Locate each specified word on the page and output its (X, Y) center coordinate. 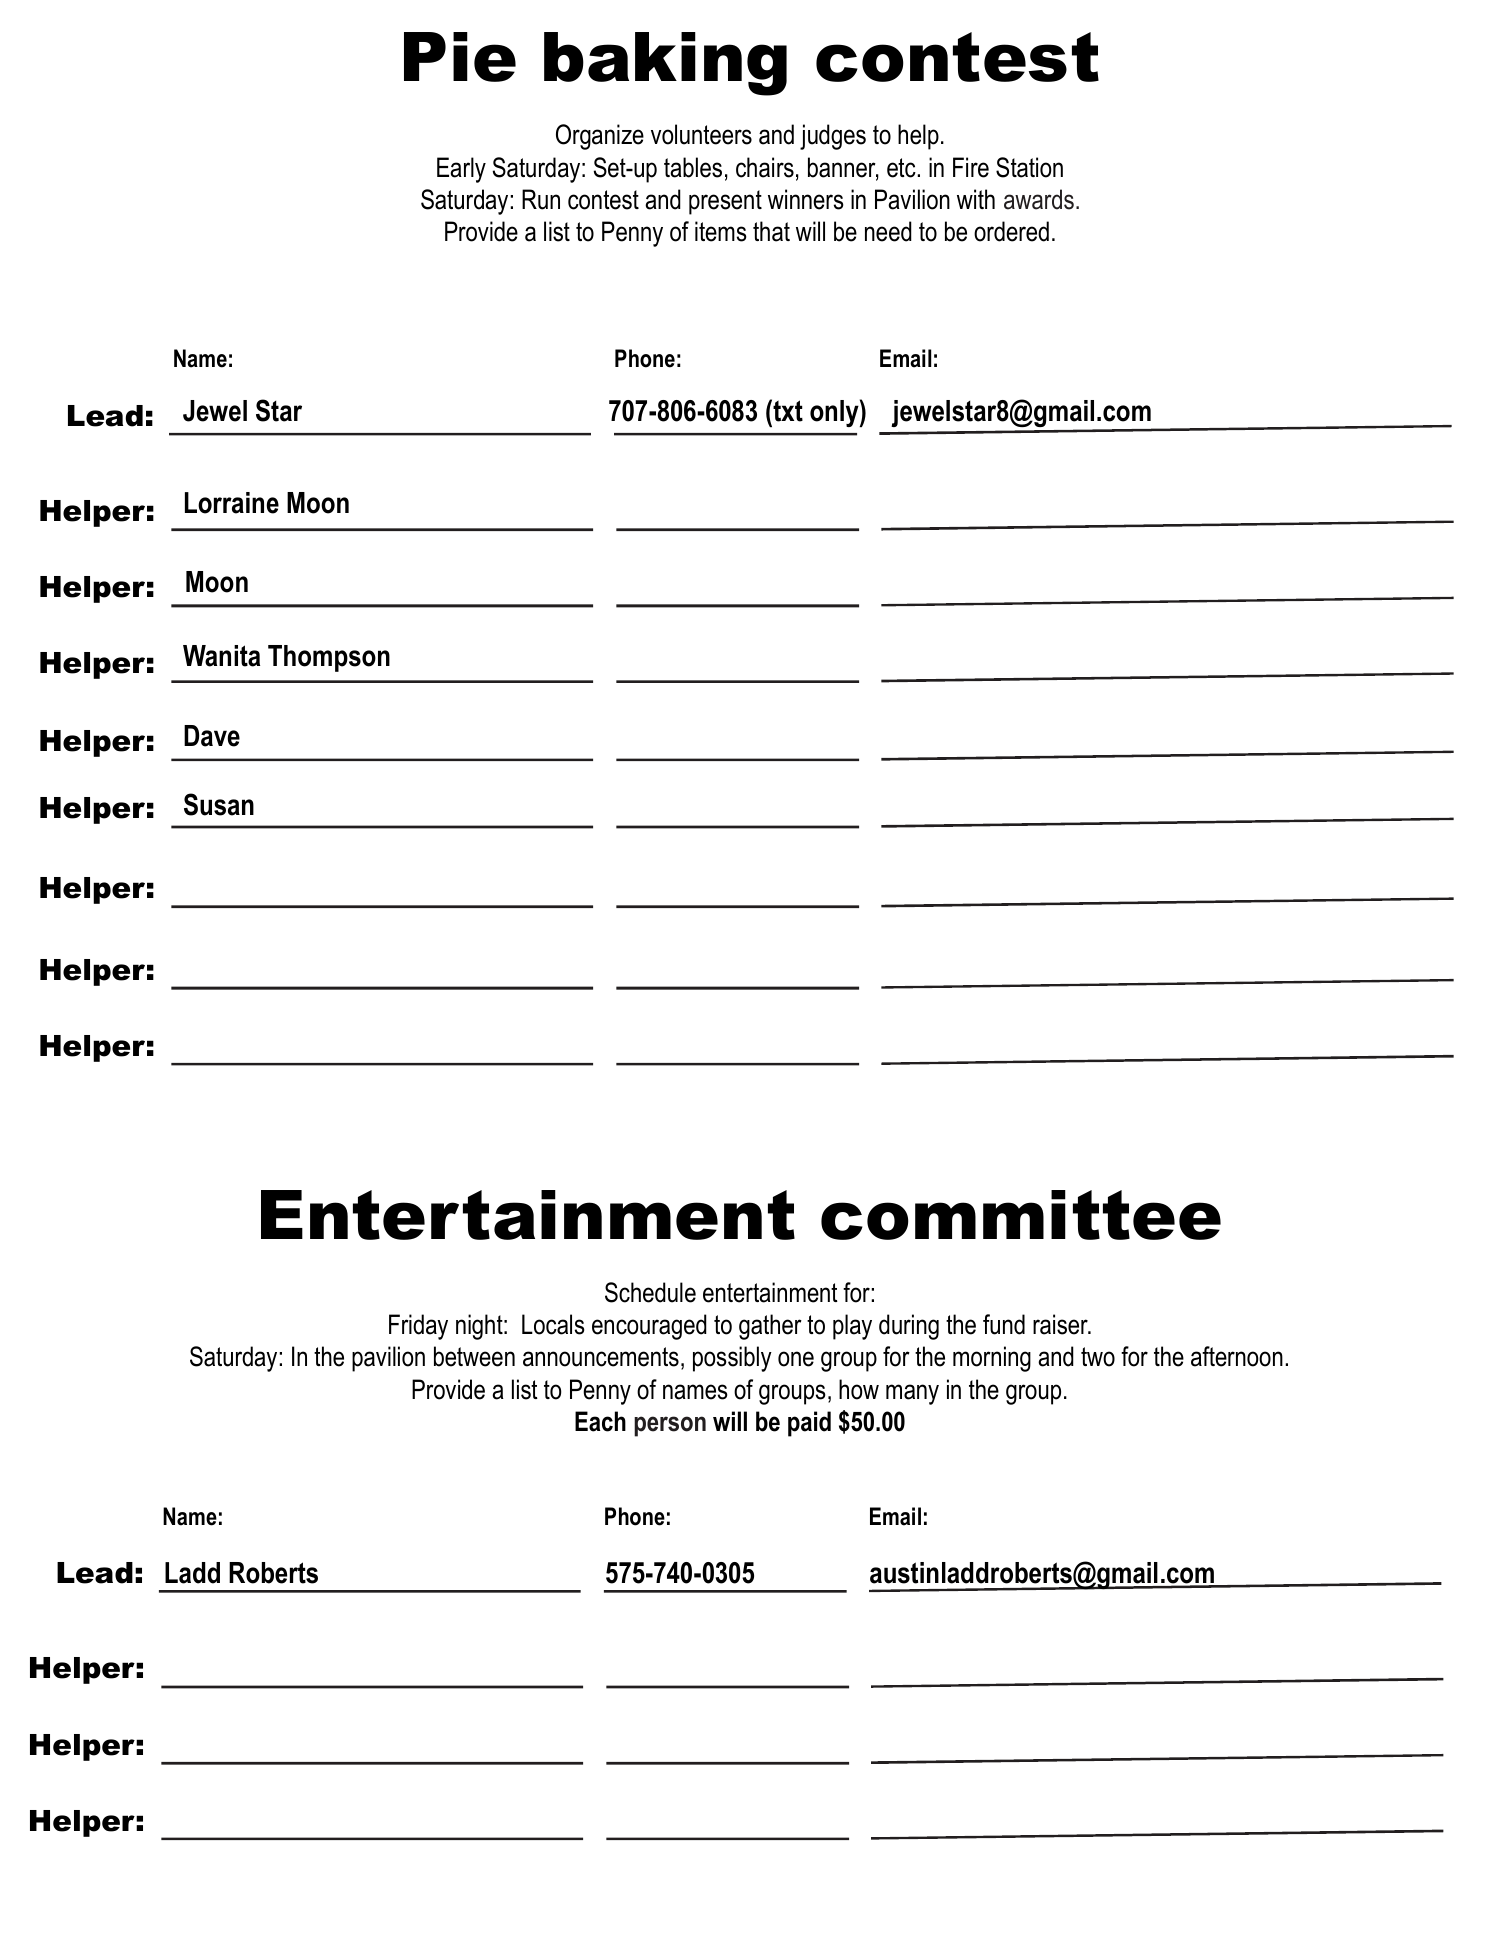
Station (1029, 167)
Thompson (329, 658)
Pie (460, 57)
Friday (418, 1327)
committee (1021, 1215)
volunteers (701, 134)
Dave (212, 736)
